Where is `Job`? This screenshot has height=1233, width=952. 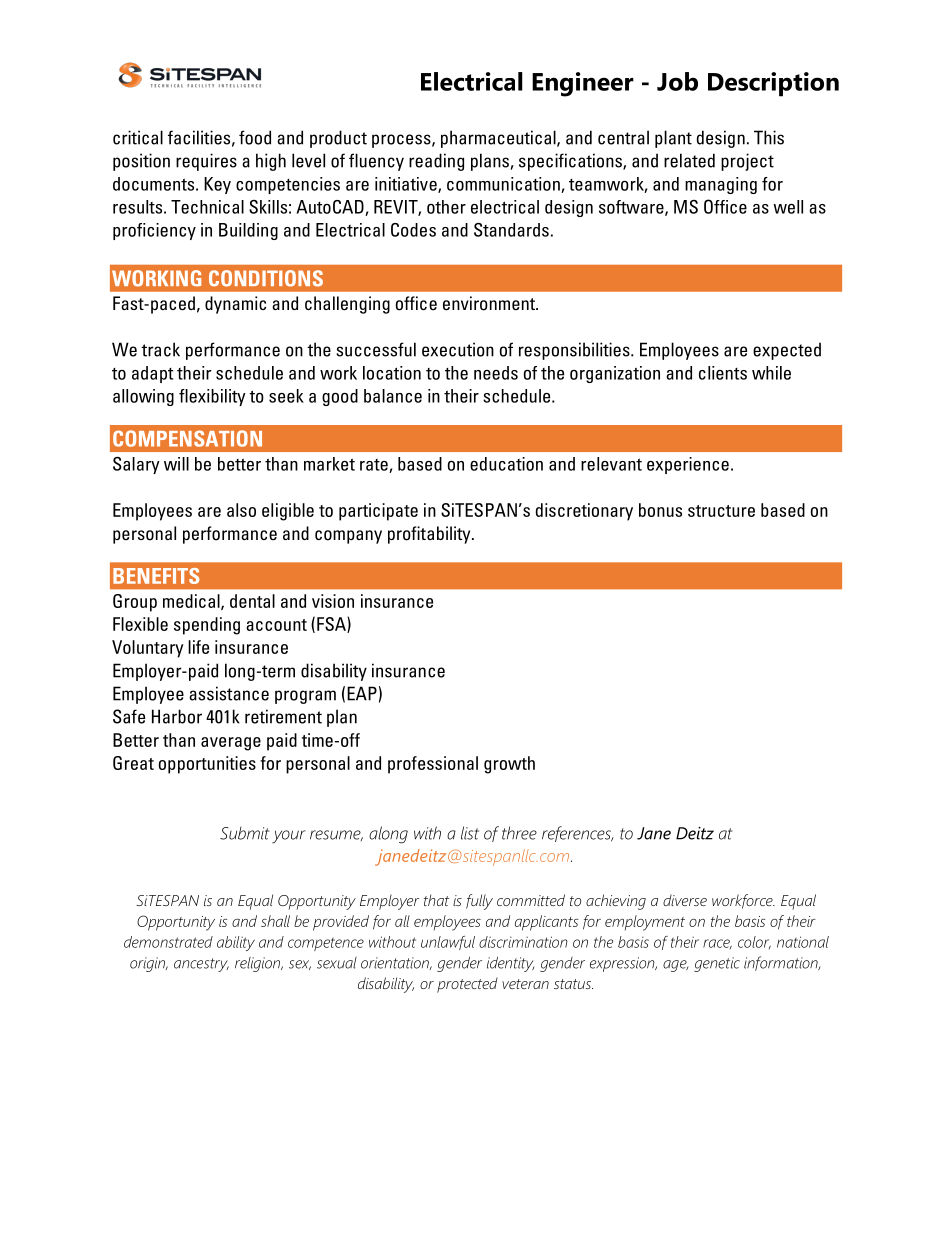
Job is located at coordinates (677, 81).
